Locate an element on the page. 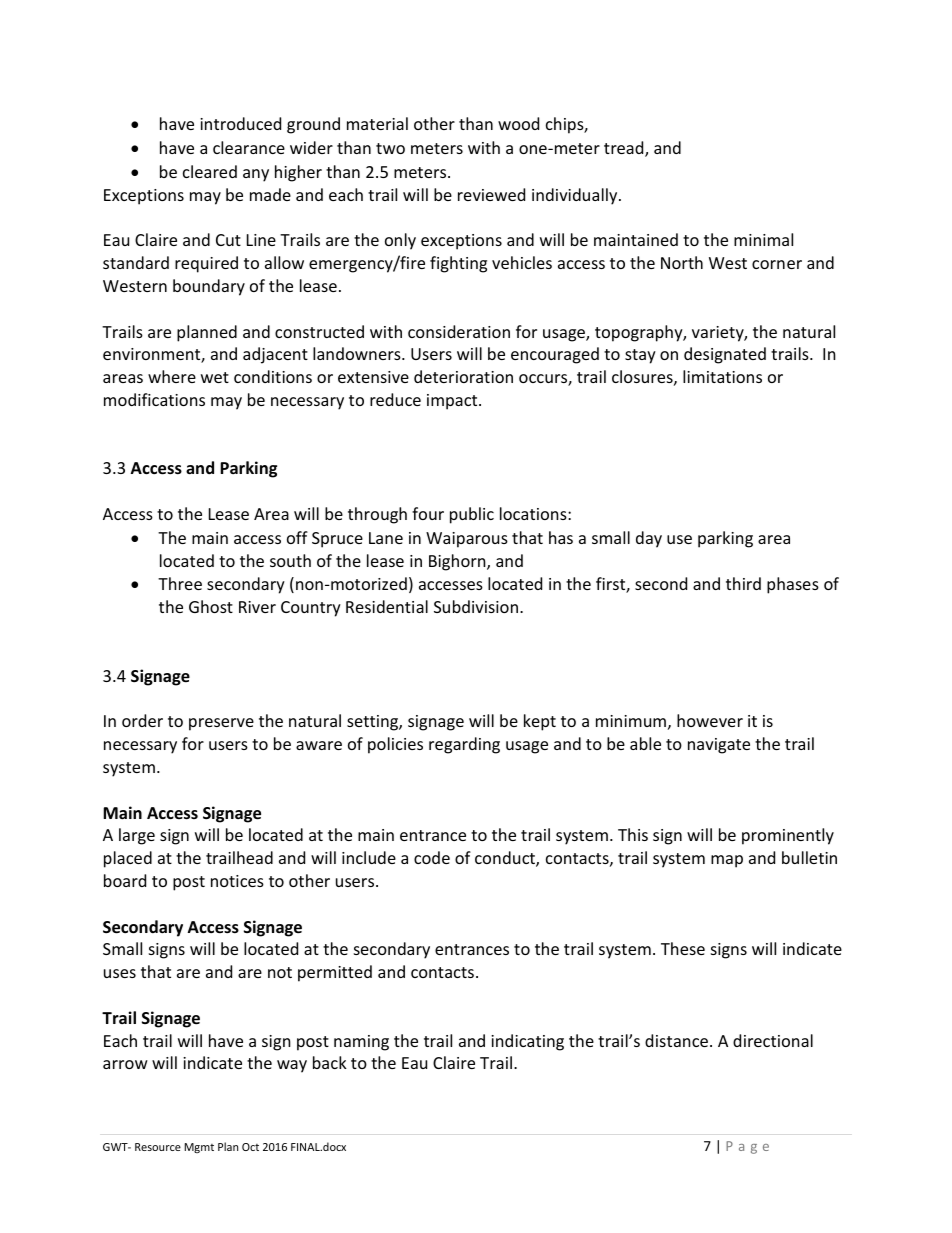  limitations is located at coordinates (722, 376).
